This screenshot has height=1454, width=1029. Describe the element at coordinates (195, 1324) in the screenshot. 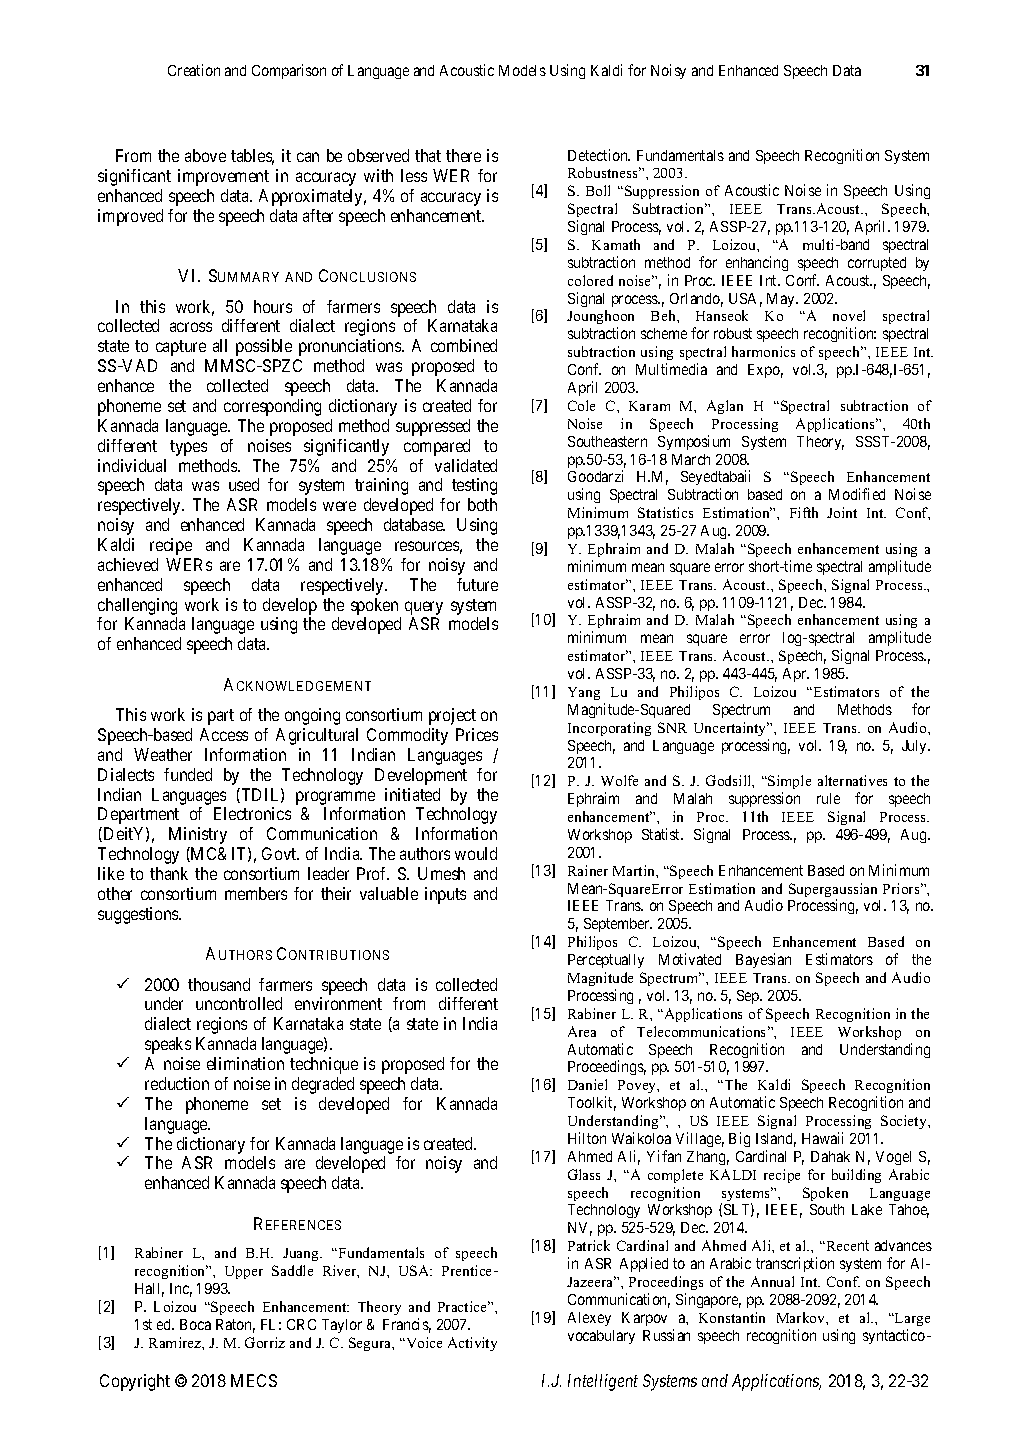

I see `Boca` at that location.
